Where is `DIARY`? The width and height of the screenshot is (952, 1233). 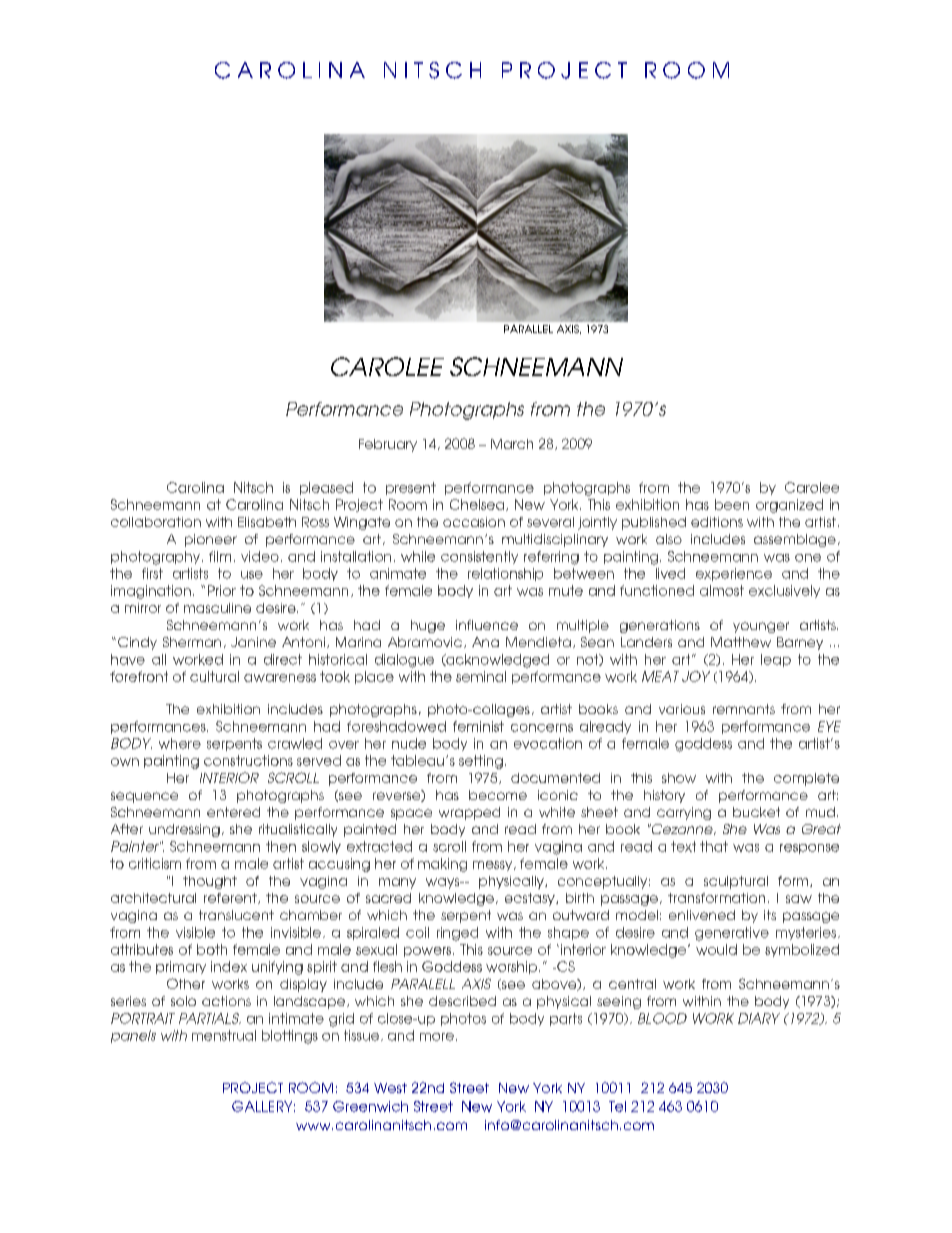 DIARY is located at coordinates (759, 1018).
